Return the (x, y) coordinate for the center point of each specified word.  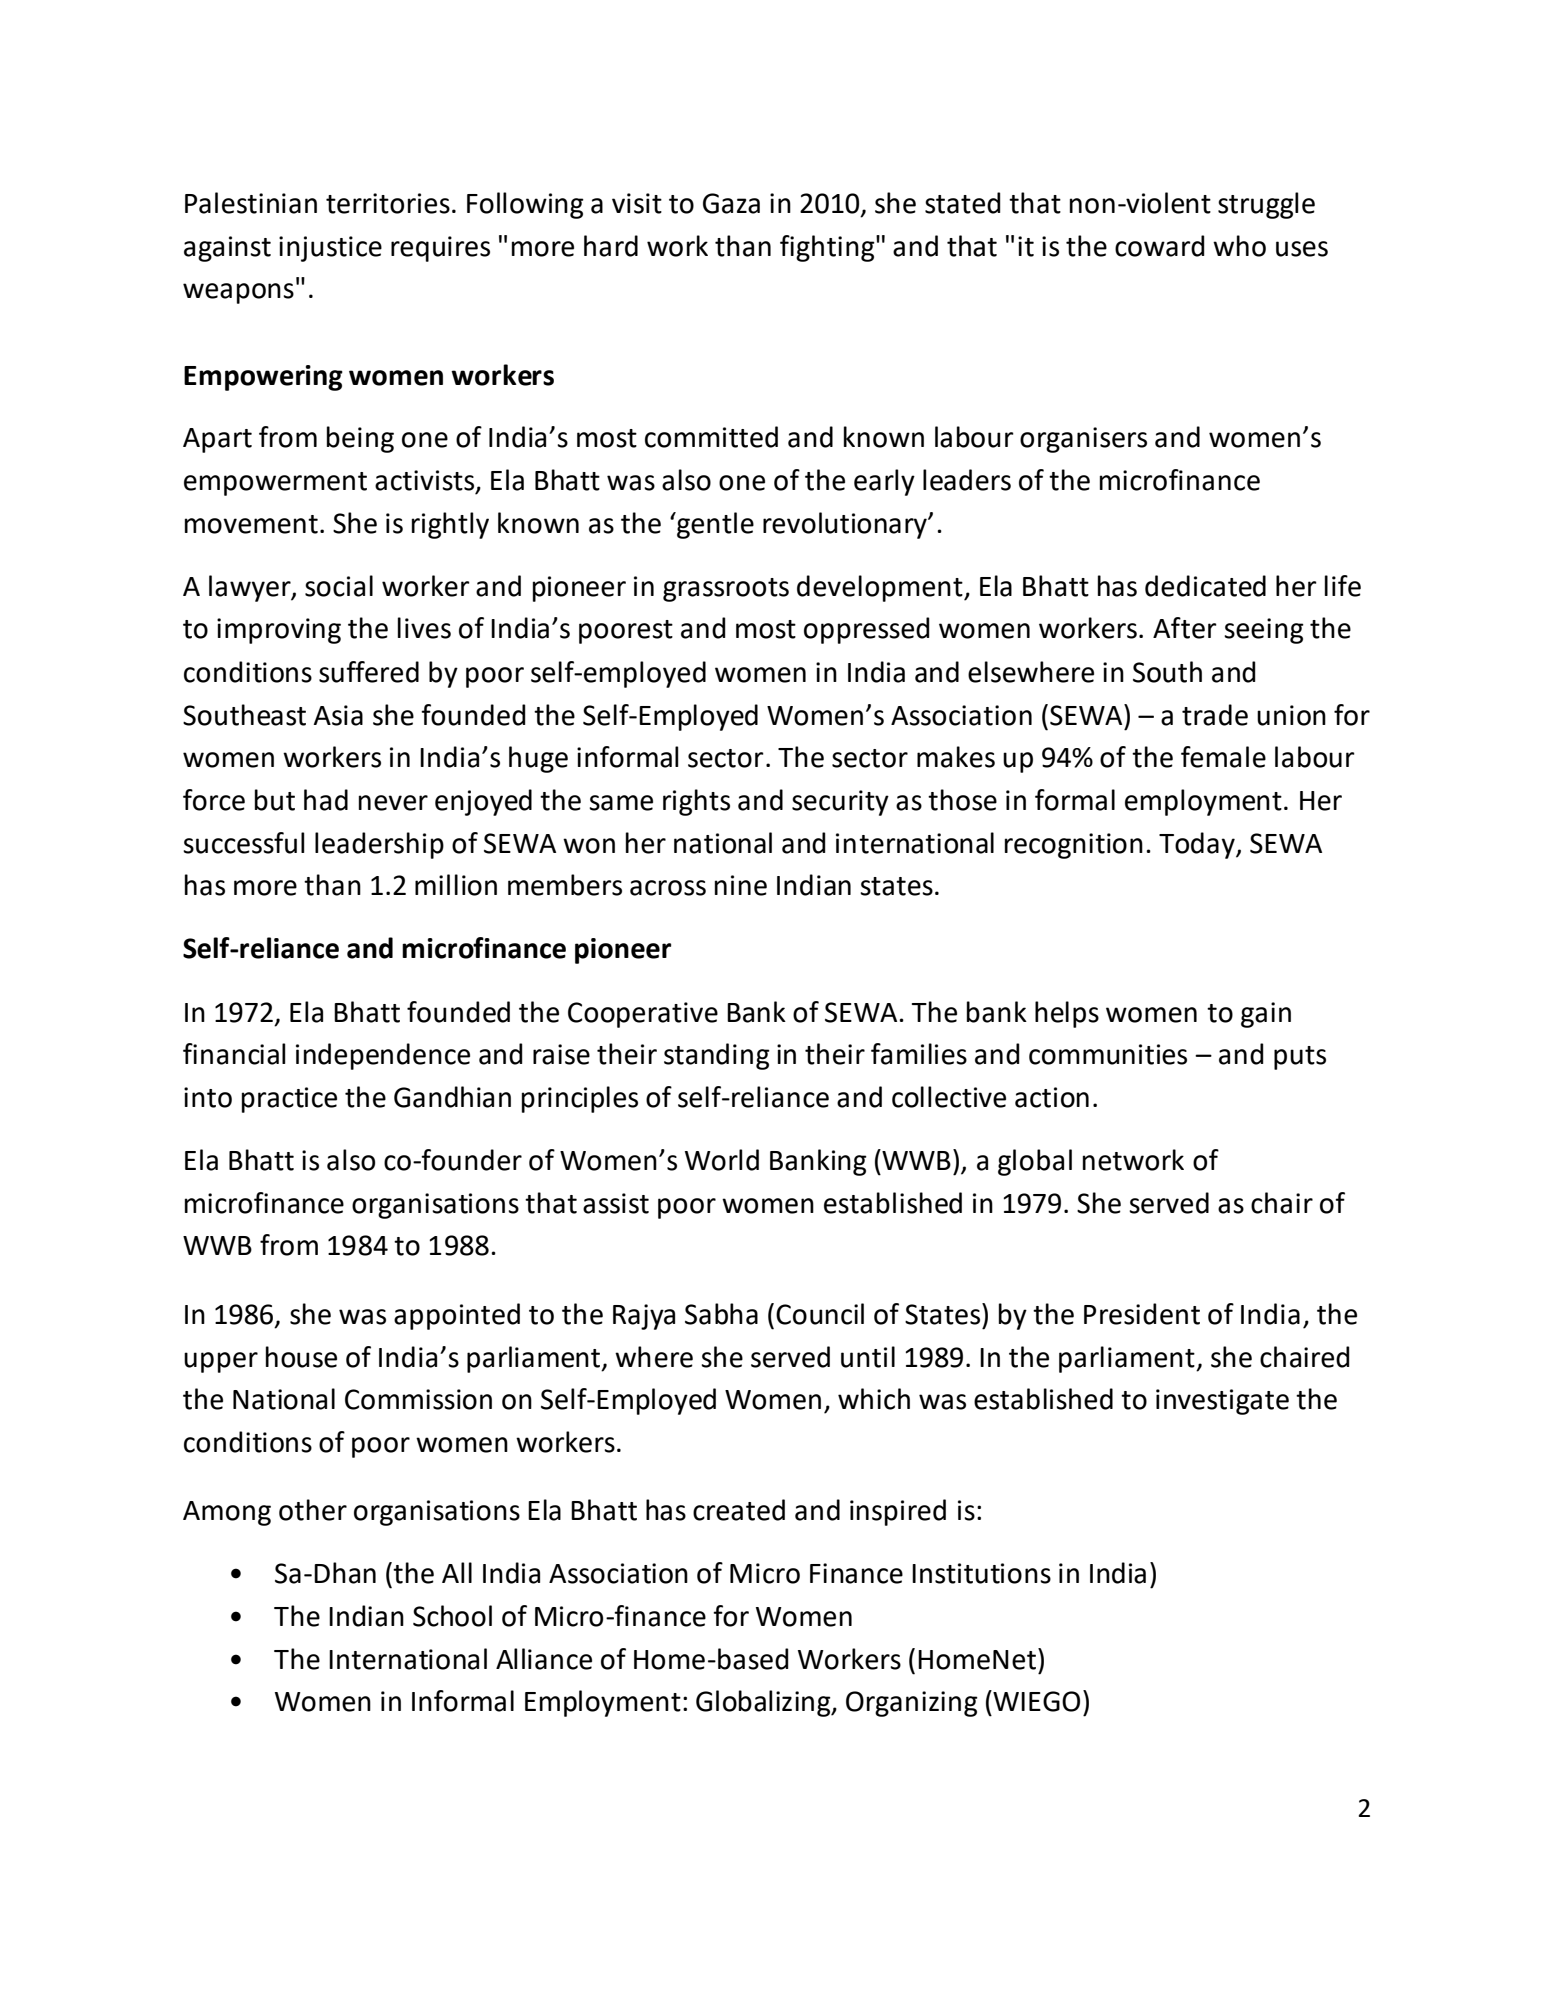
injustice (330, 249)
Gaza (731, 203)
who (1239, 246)
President (1142, 1314)
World (722, 1160)
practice (289, 1100)
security (840, 803)
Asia (338, 715)
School (452, 1616)
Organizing (912, 1704)
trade (1215, 715)
